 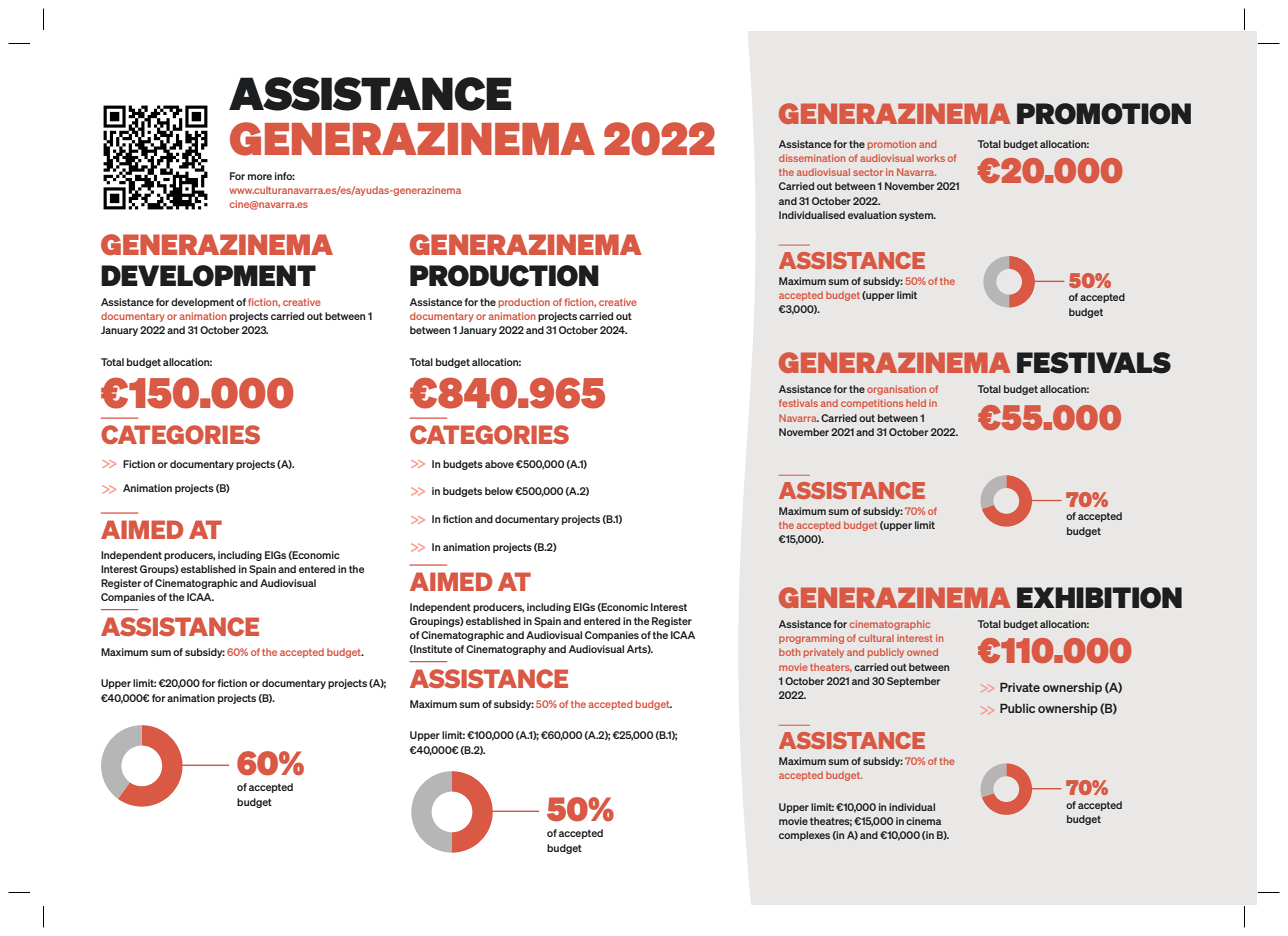 I want to click on complexes, so click(x=804, y=836).
